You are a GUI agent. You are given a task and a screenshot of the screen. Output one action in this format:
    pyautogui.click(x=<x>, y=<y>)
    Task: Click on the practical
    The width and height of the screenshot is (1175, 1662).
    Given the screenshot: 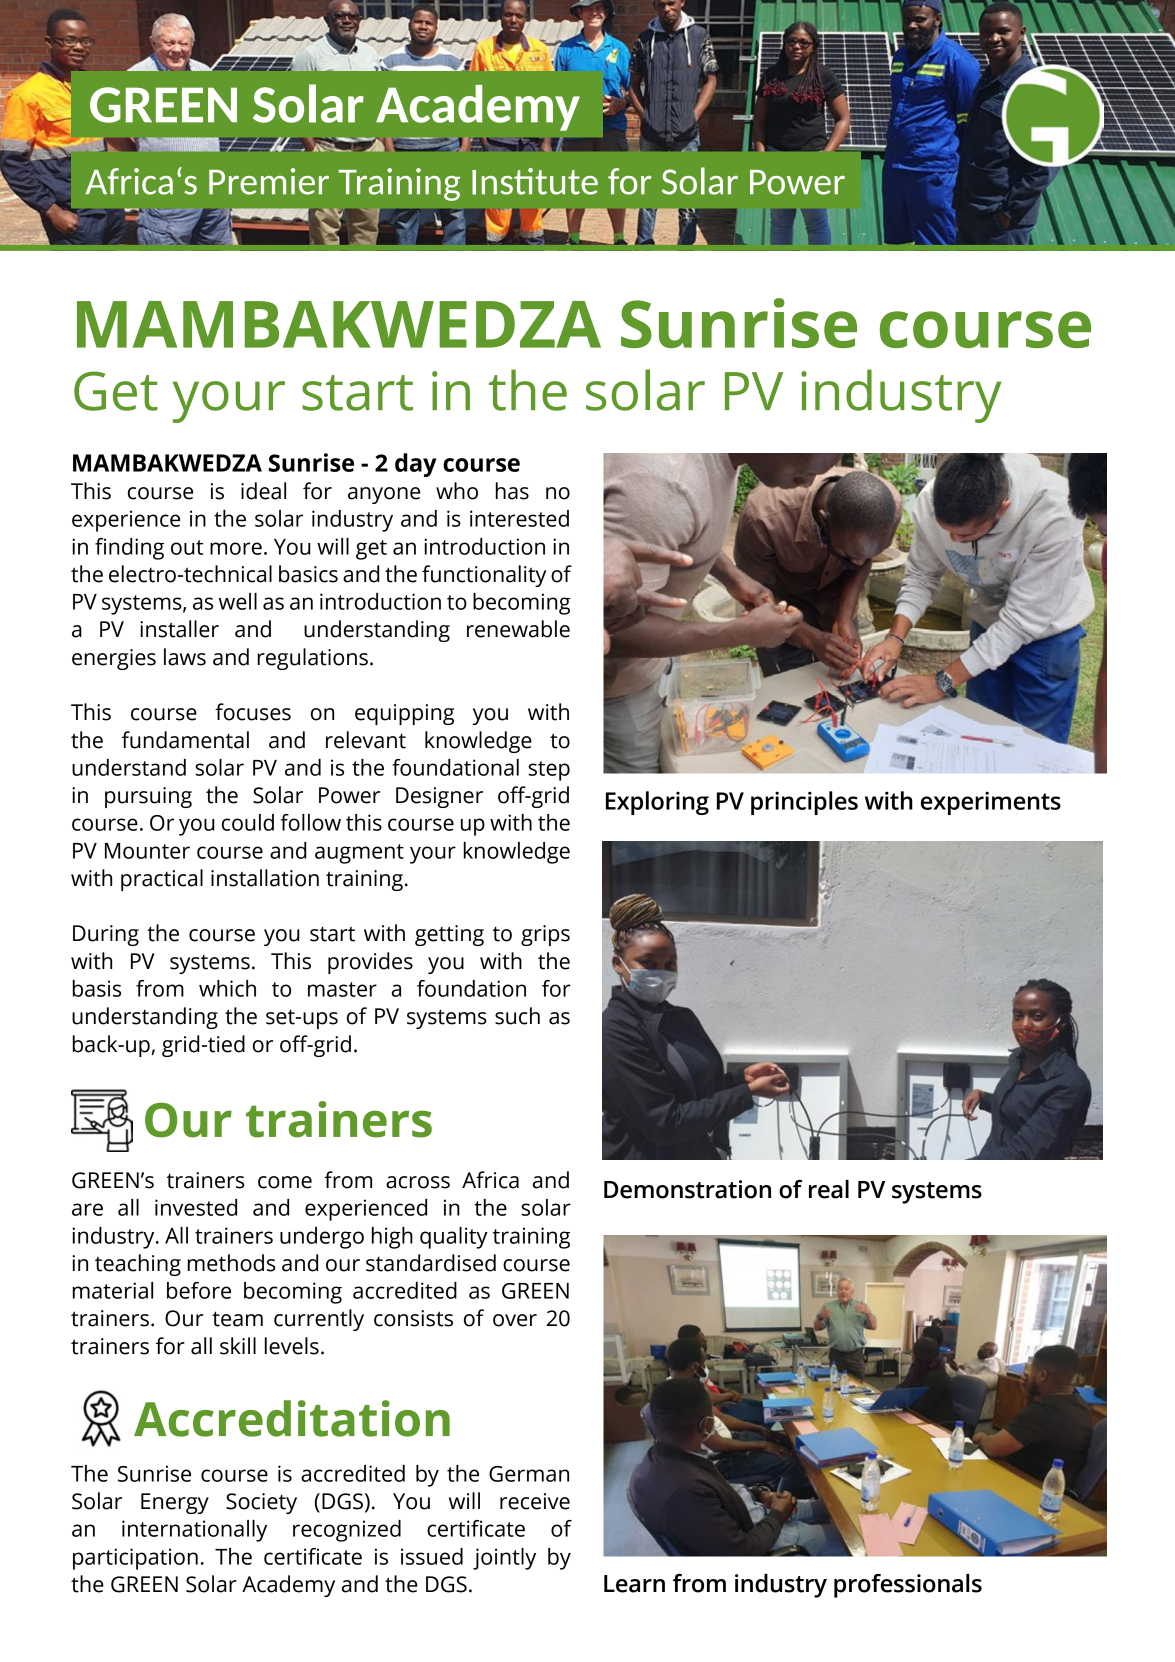 What is the action you would take?
    pyautogui.click(x=162, y=880)
